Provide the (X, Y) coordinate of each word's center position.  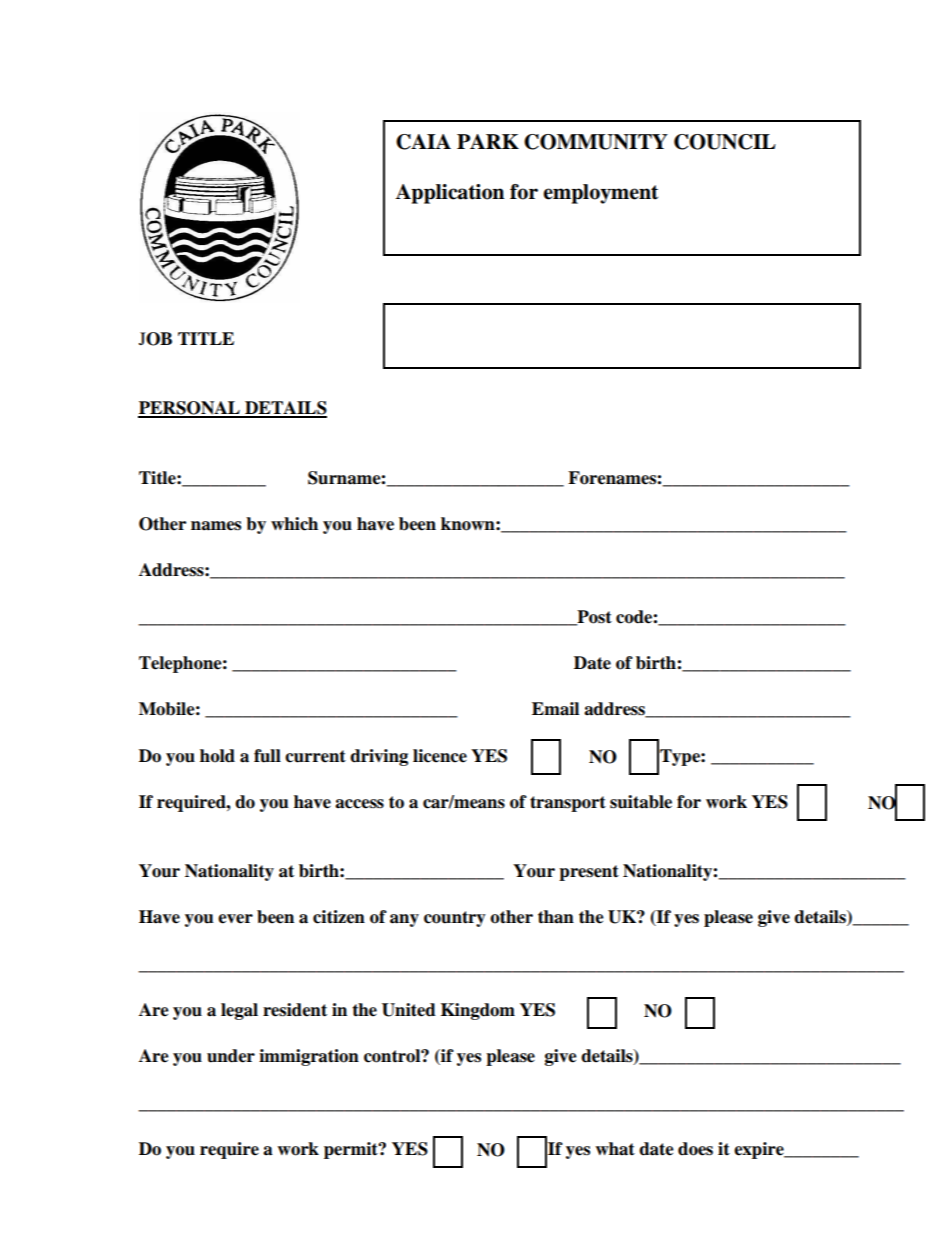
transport (568, 804)
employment (600, 194)
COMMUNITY (596, 142)
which (294, 524)
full (267, 756)
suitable (641, 802)
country (455, 919)
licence (440, 756)
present (589, 873)
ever (235, 919)
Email (555, 709)
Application (450, 194)
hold (217, 756)
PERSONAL (190, 409)
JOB (155, 339)
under (231, 1056)
